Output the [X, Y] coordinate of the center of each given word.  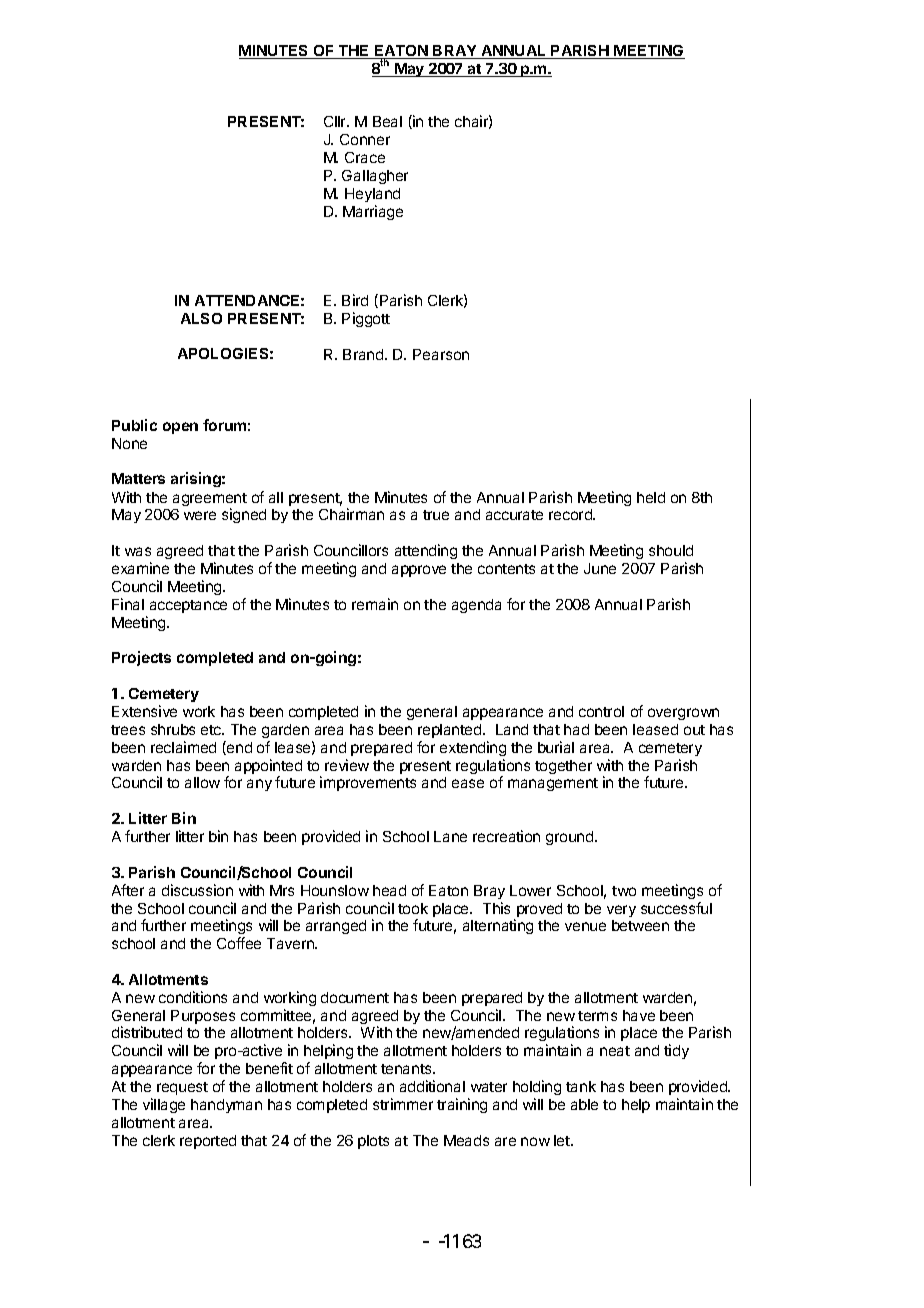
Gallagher [375, 177]
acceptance [188, 606]
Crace [365, 157]
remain [375, 604]
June [600, 568]
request [182, 1088]
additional [432, 1086]
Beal [387, 121]
